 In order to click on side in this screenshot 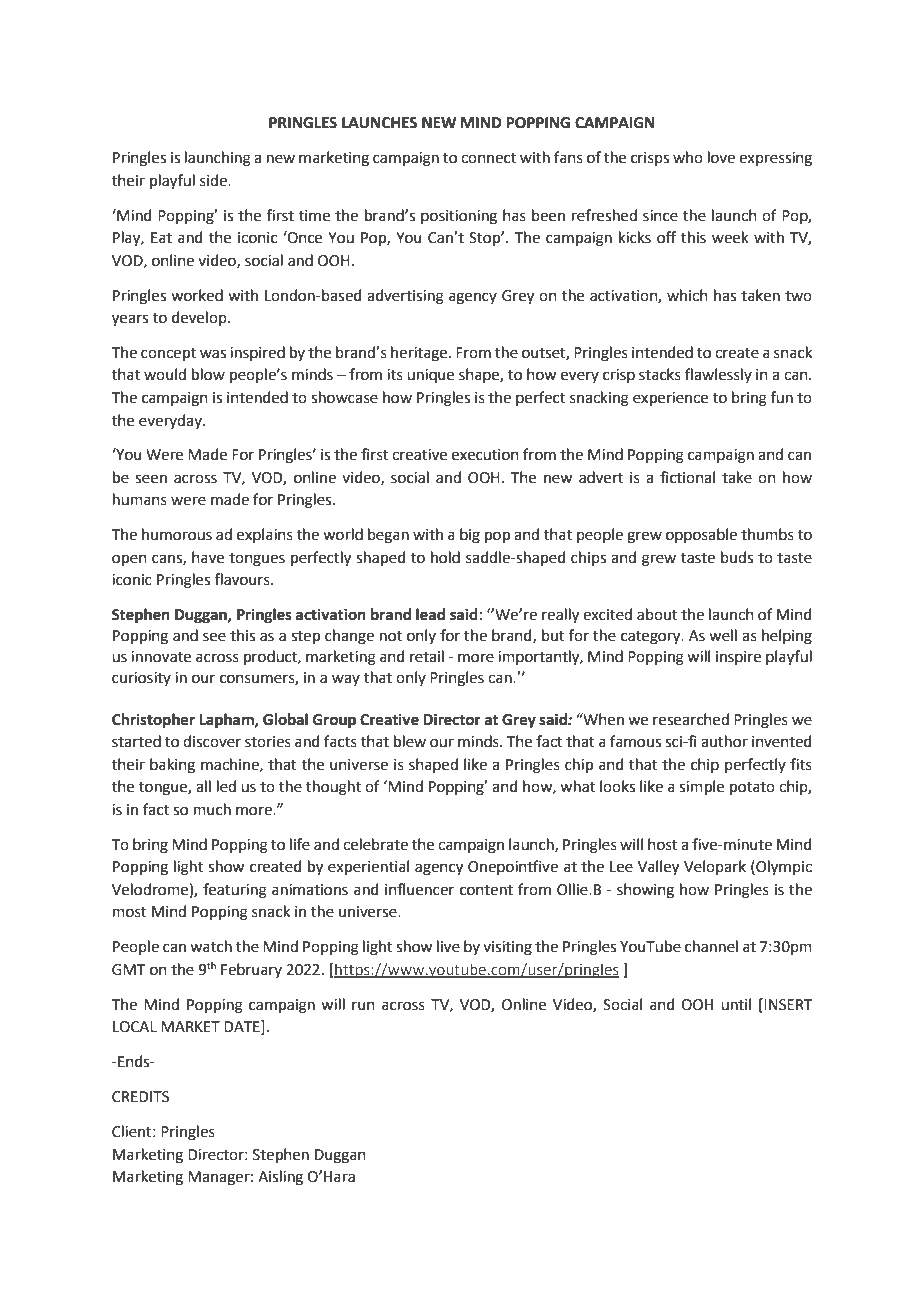, I will do `click(214, 180)`.
